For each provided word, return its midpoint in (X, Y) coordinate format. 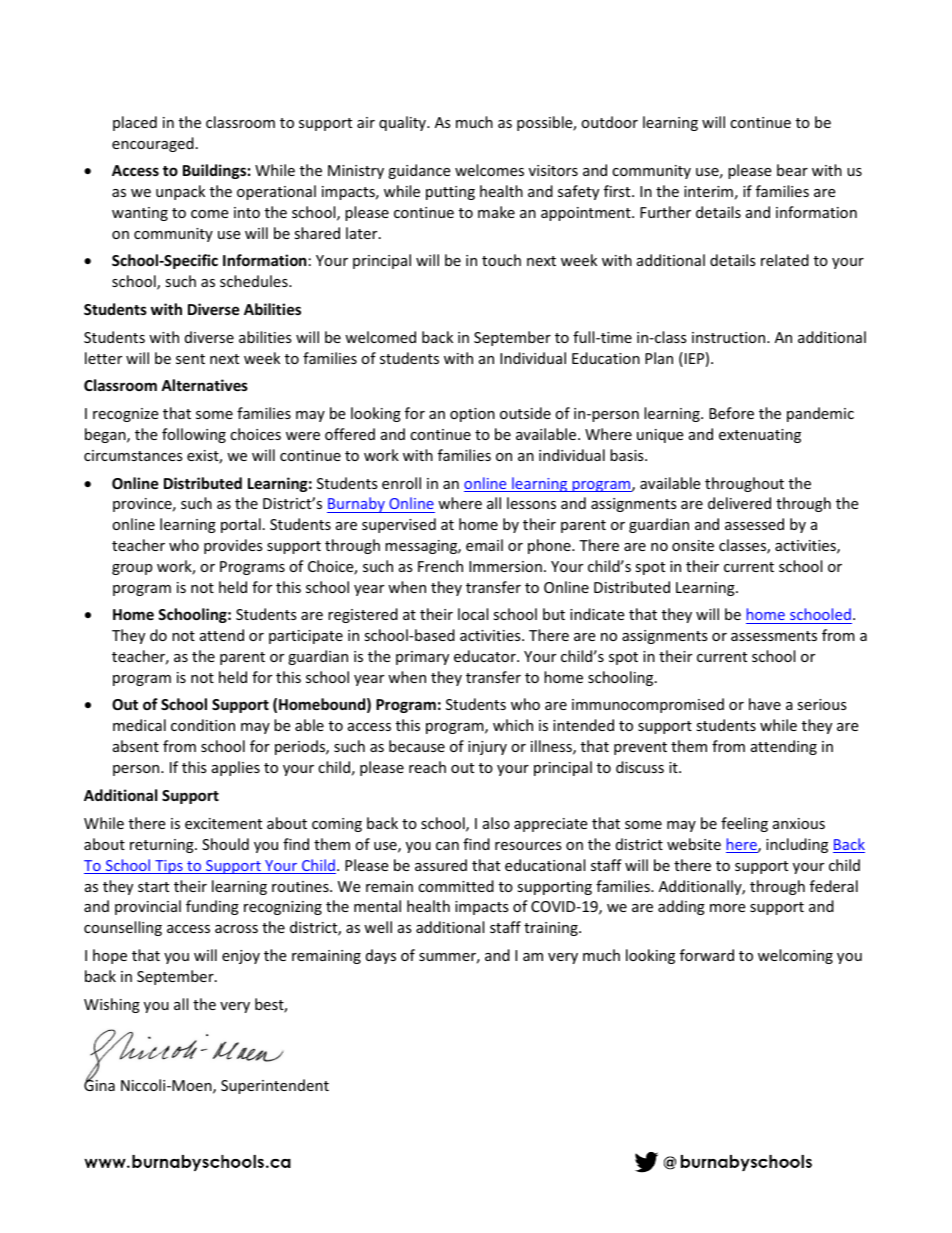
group (132, 569)
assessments (774, 636)
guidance (419, 171)
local (473, 614)
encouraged (153, 144)
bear (792, 170)
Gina (99, 1084)
